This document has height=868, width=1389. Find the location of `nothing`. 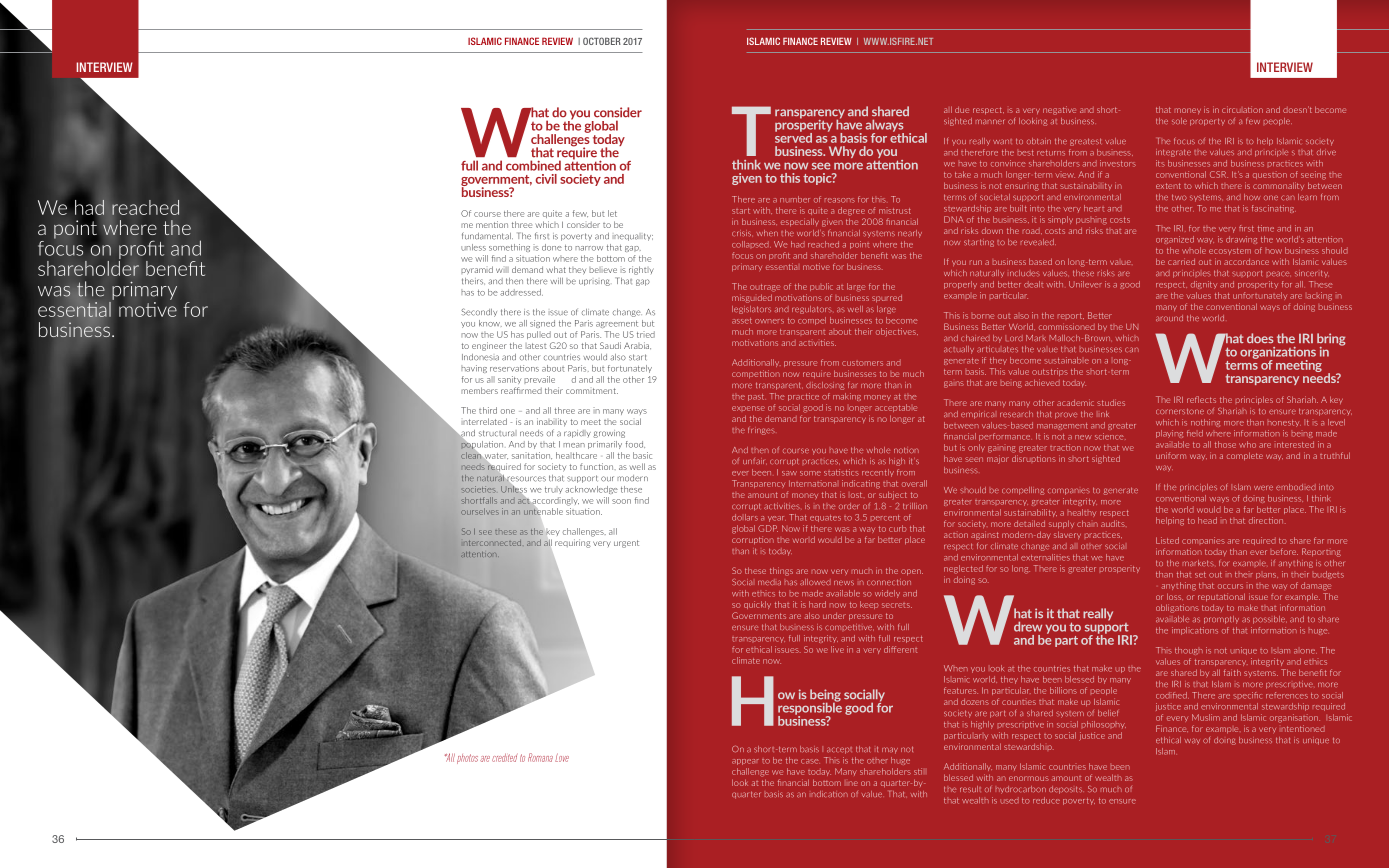

nothing is located at coordinates (1205, 423).
